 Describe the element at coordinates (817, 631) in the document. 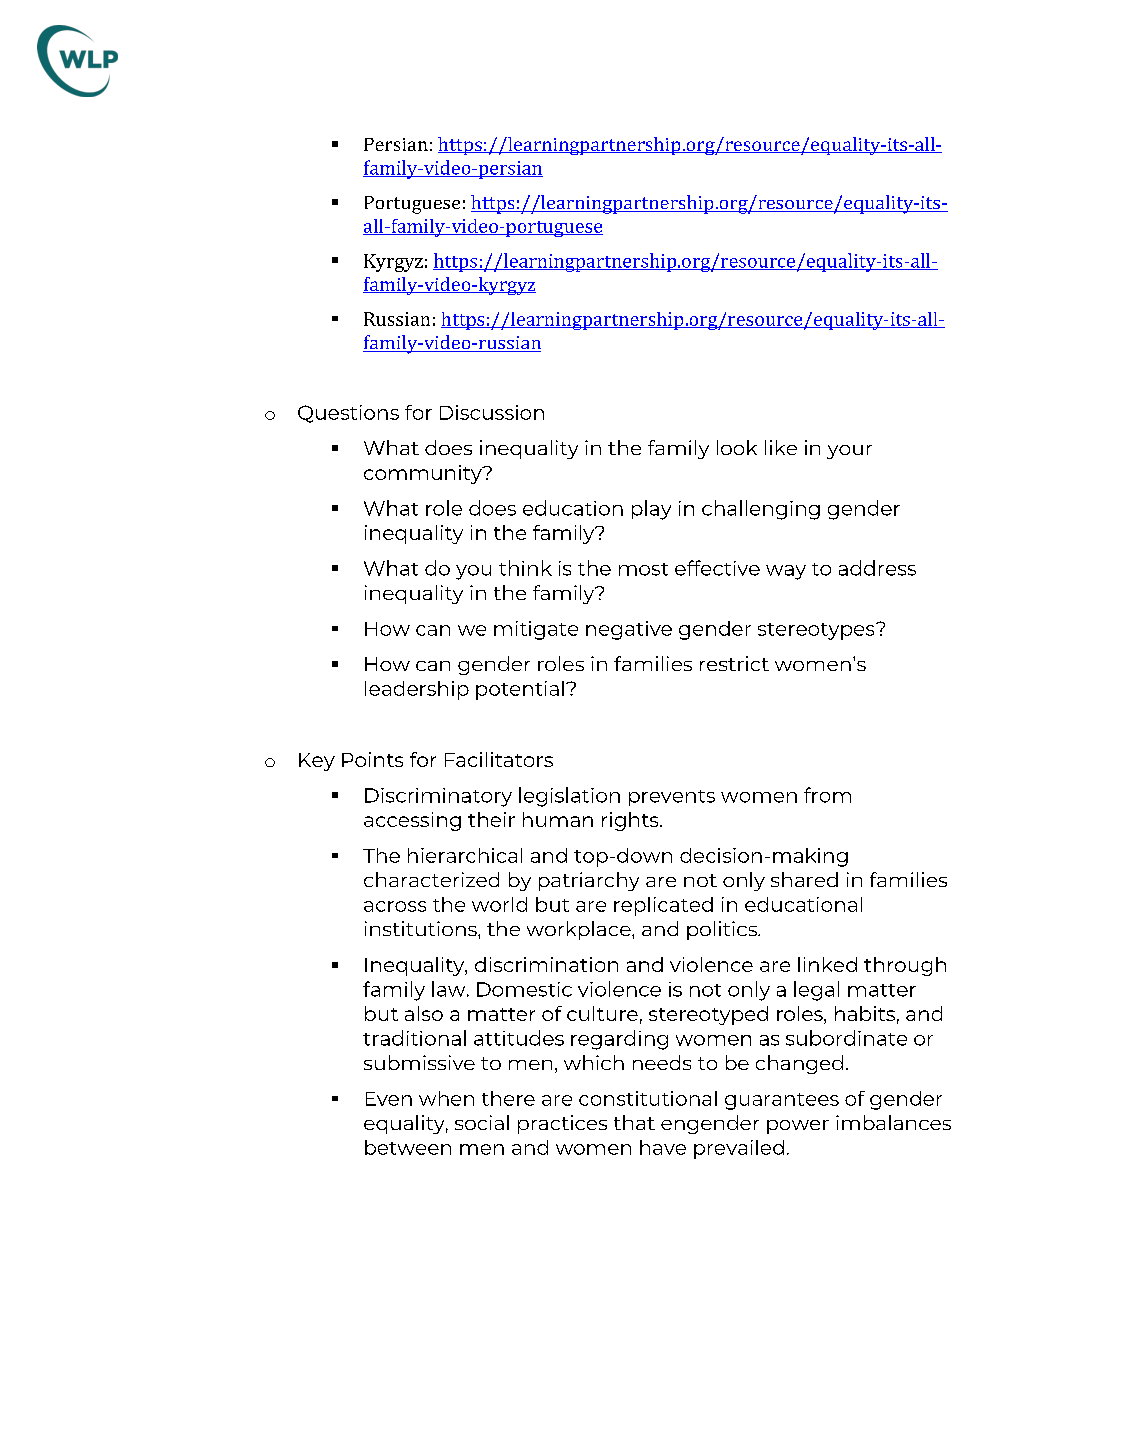

I see `stereotypes` at that location.
